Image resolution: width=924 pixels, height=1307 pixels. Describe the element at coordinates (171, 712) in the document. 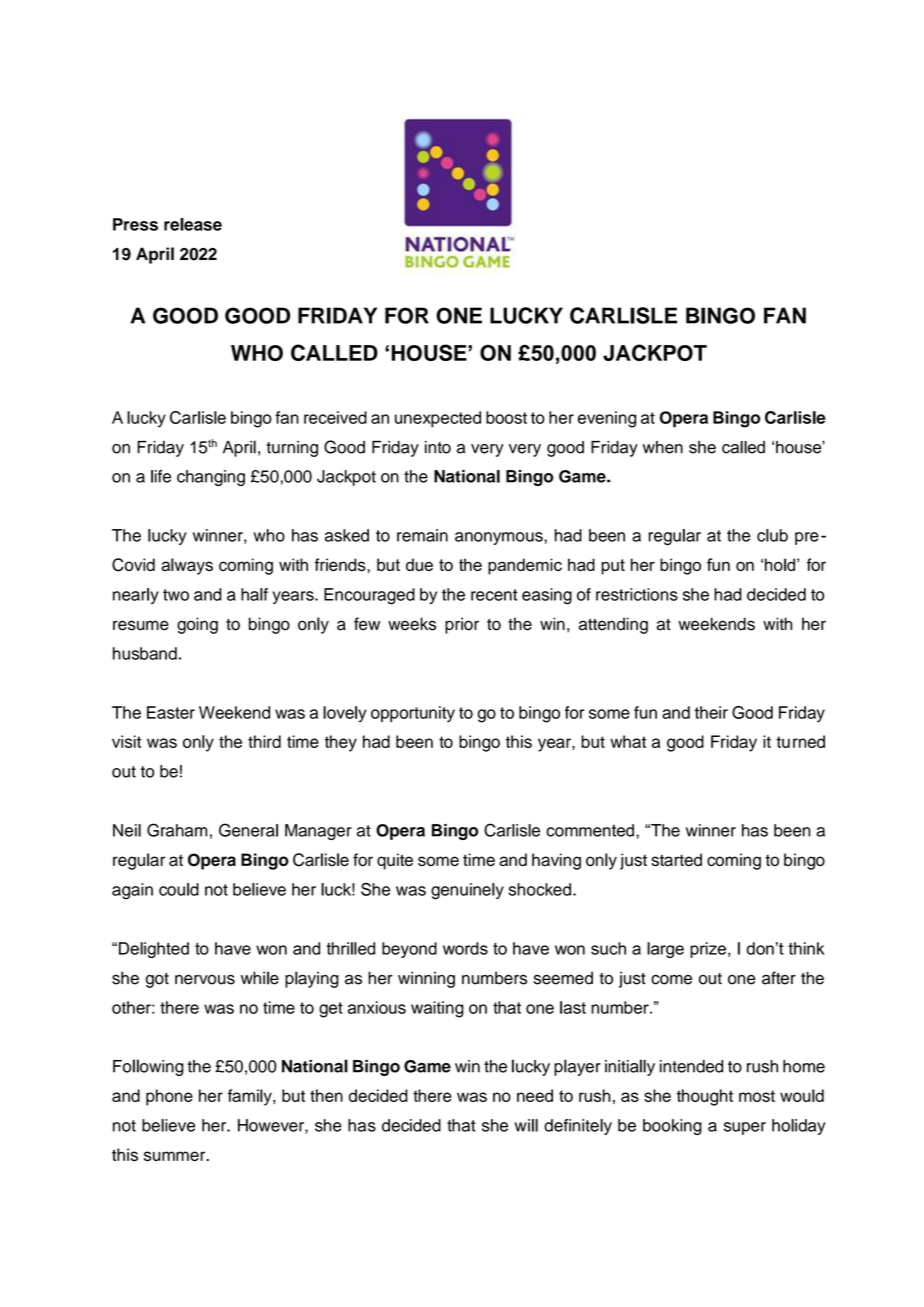

I see `Easter` at that location.
